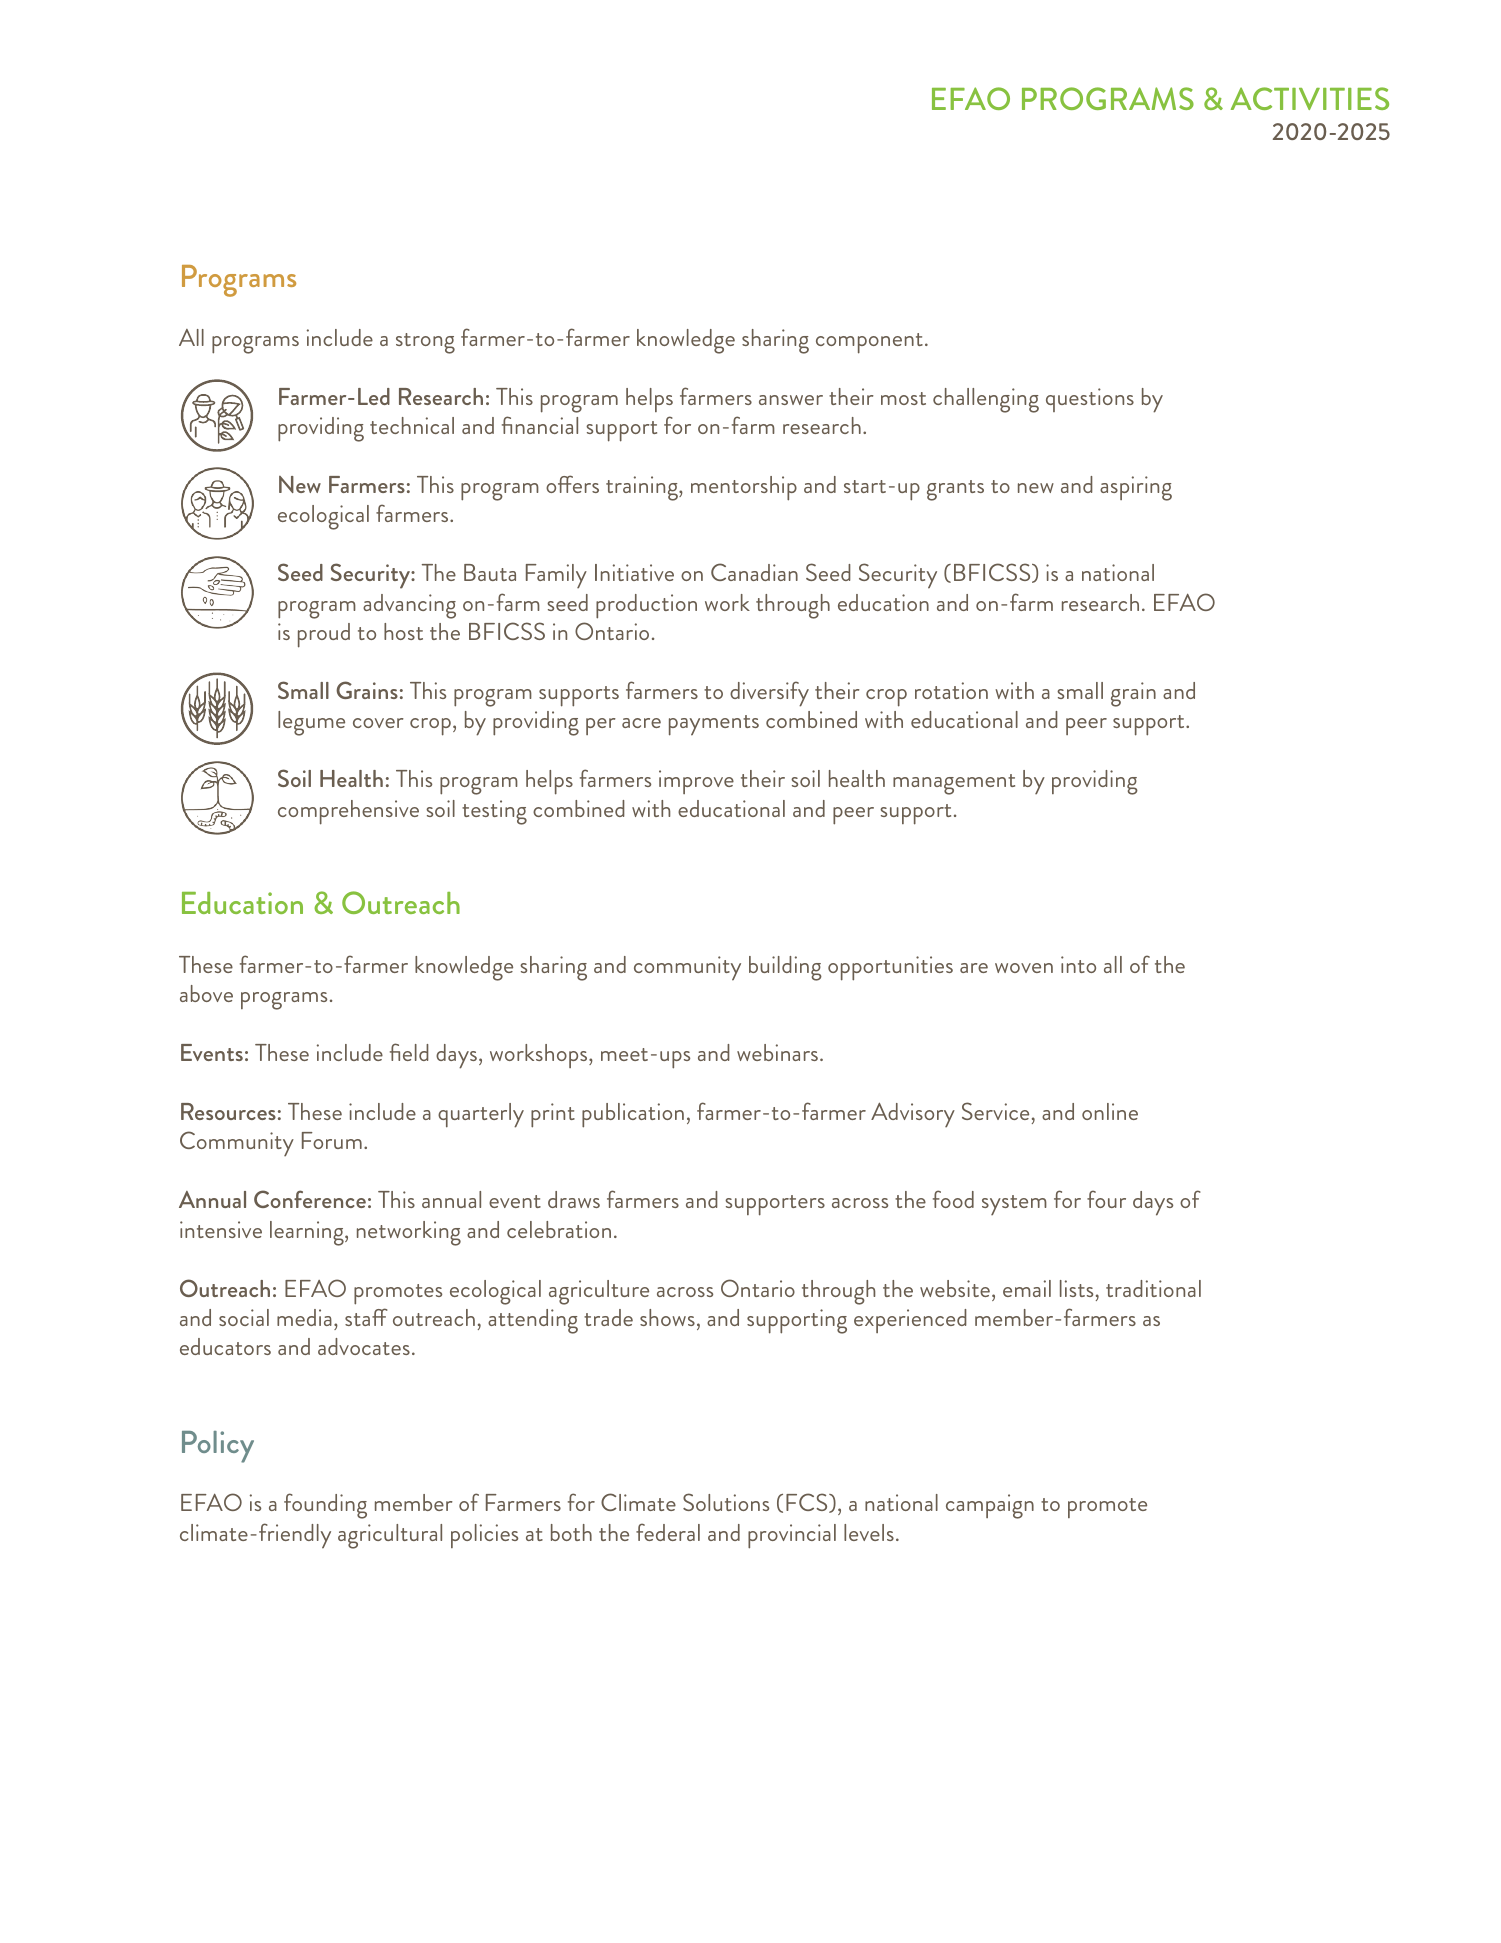  I want to click on field, so click(409, 1052).
